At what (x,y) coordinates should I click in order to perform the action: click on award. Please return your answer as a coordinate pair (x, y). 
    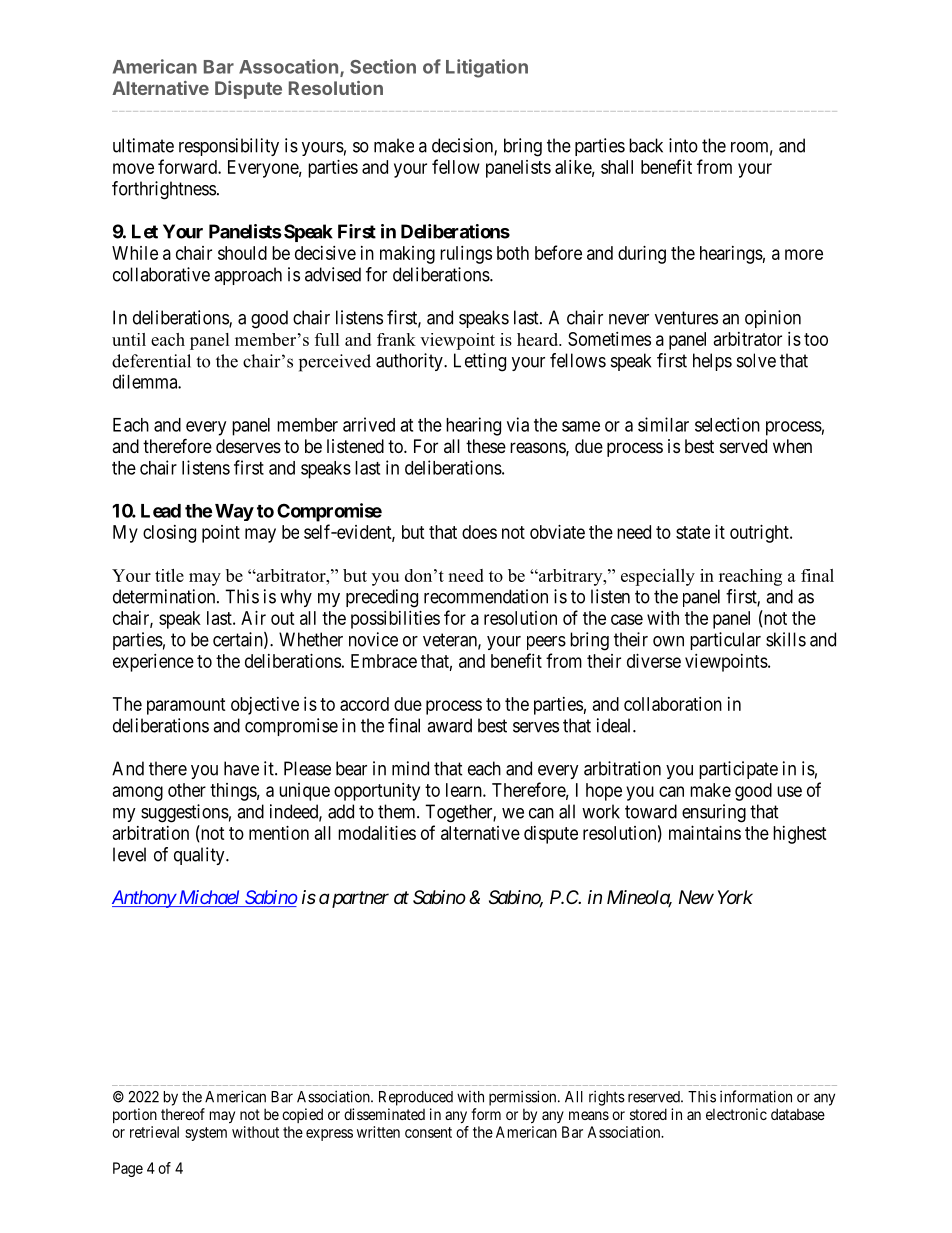
    Looking at the image, I should click on (449, 725).
